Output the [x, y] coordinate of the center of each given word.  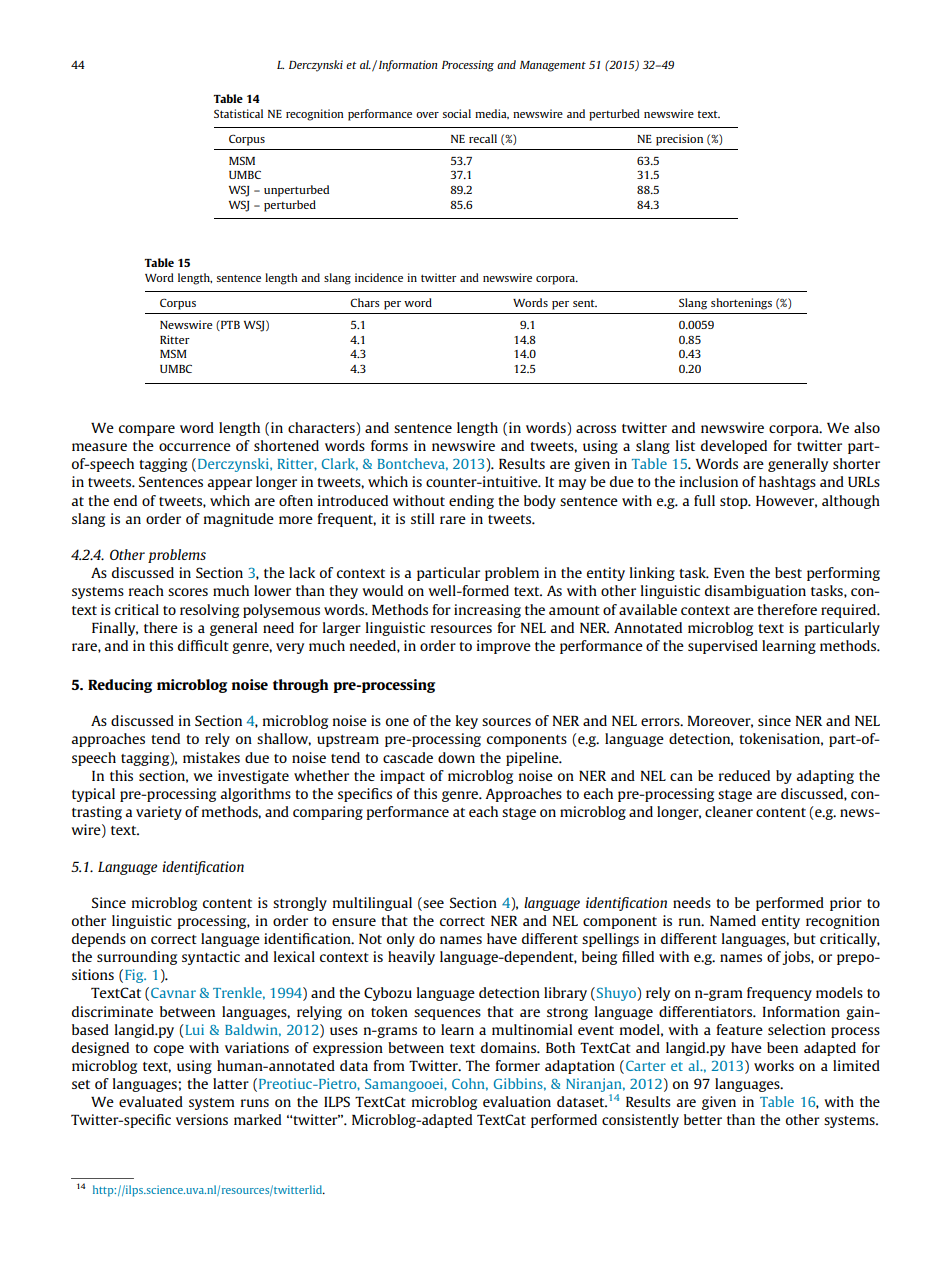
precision [679, 140]
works [774, 1065]
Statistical [238, 113]
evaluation [517, 1101]
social [457, 113]
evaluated [151, 1101]
